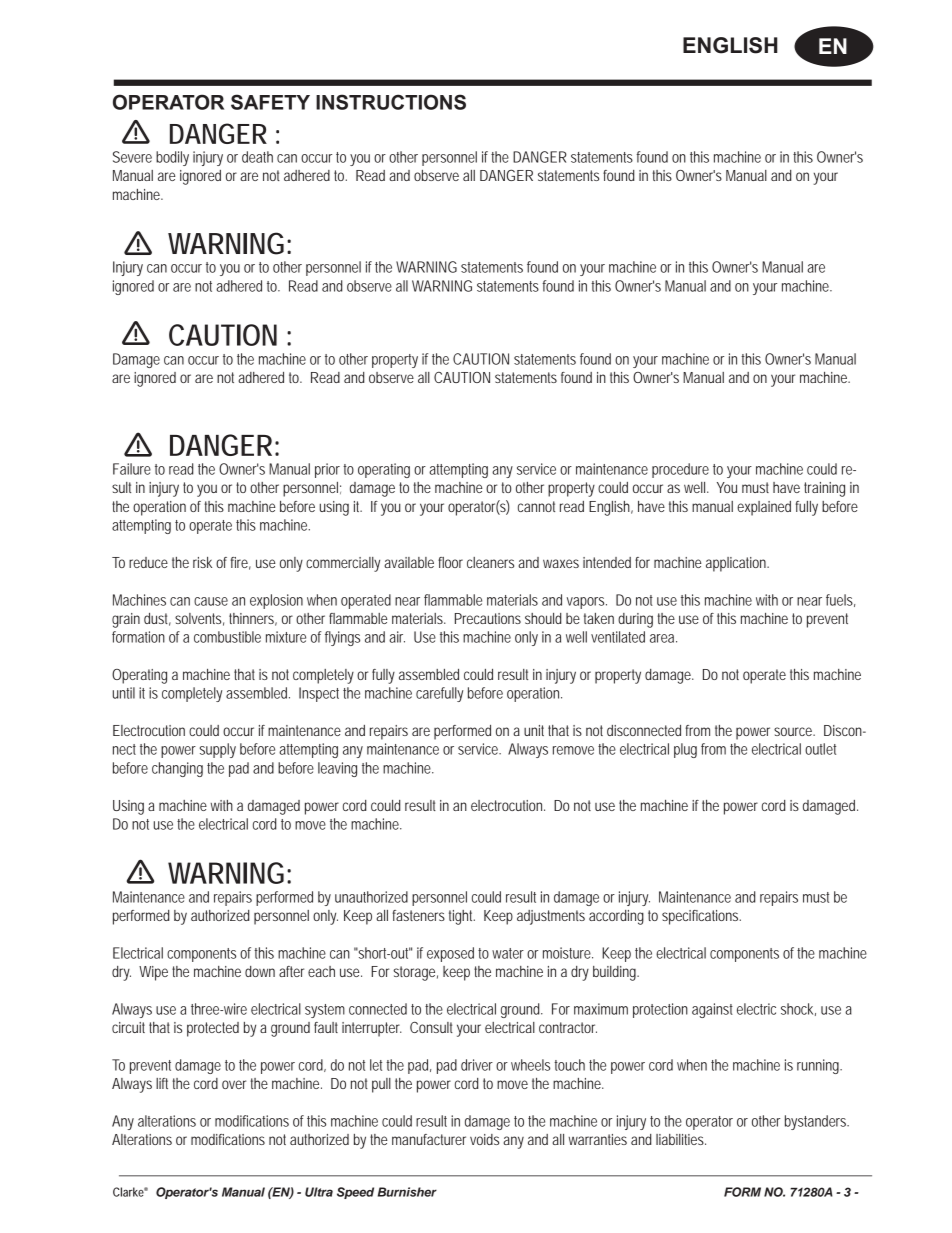 This screenshot has width=952, height=1233. What do you see at coordinates (172, 158) in the screenshot?
I see `bodily` at bounding box center [172, 158].
